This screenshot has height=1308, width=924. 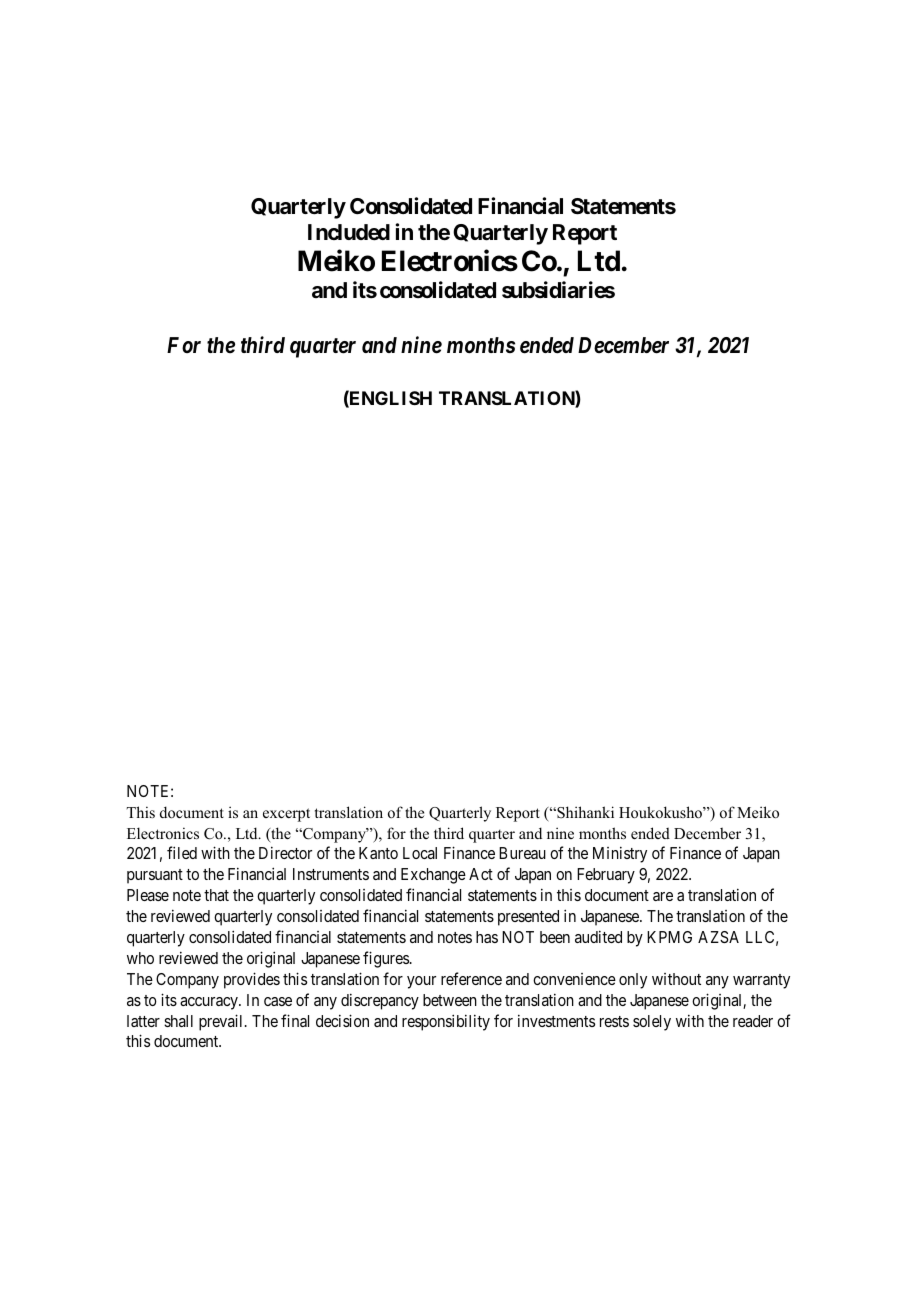 What do you see at coordinates (210, 1003) in the screenshot?
I see `accuracy` at bounding box center [210, 1003].
